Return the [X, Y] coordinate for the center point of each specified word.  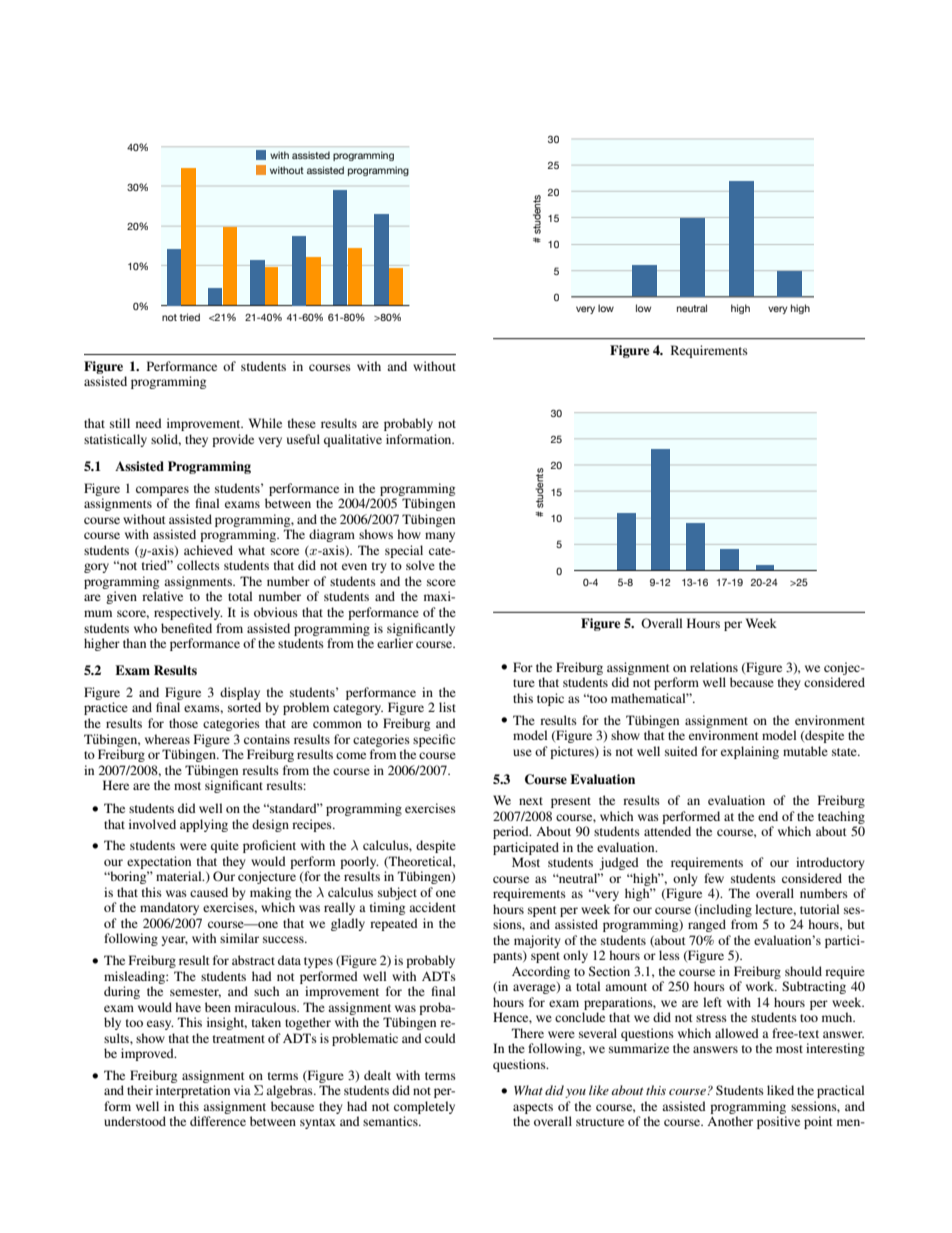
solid [166, 440]
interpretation [193, 1091]
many [440, 537]
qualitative [353, 440]
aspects [533, 1108]
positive [778, 1122]
